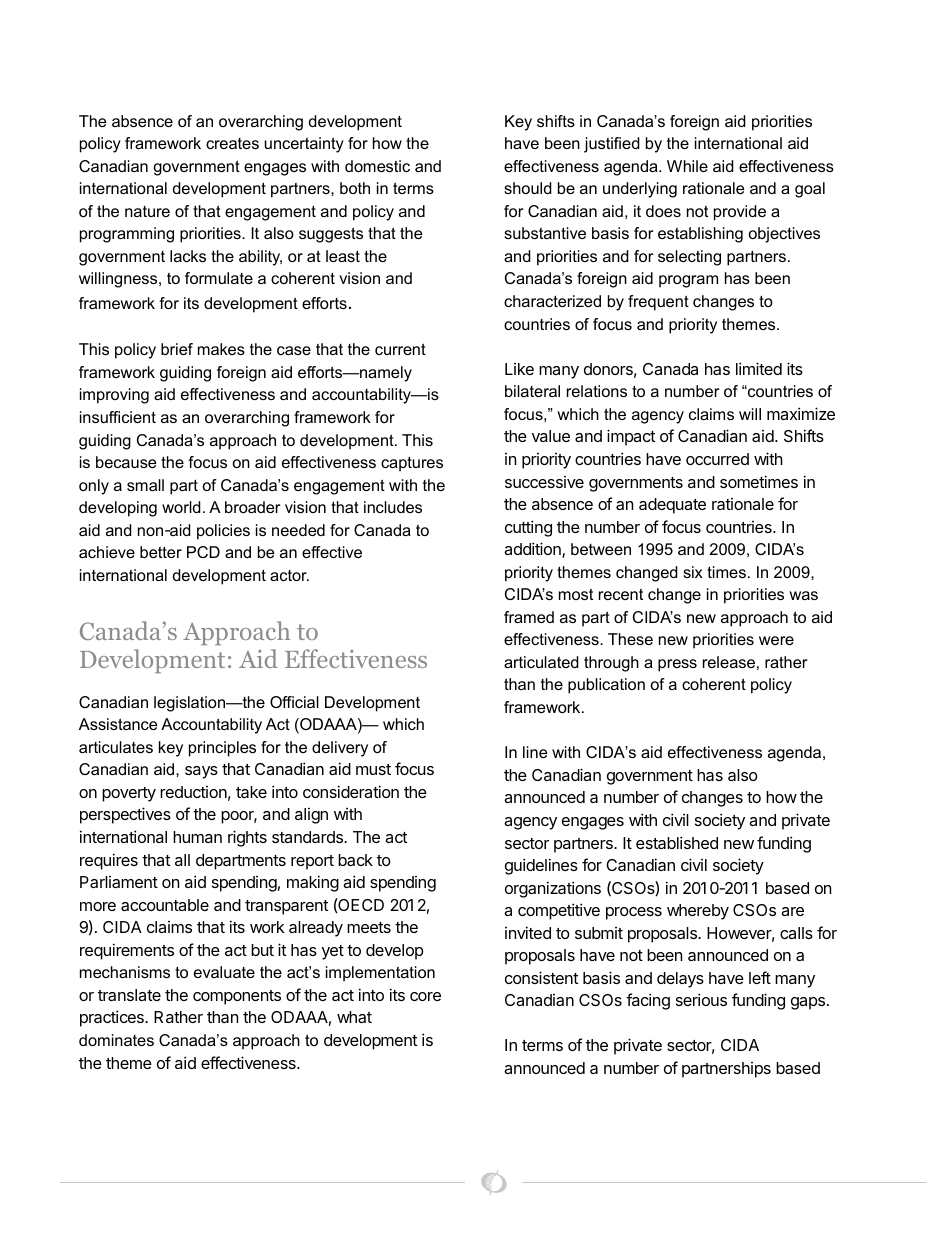 The image size is (952, 1233). Describe the element at coordinates (393, 507) in the page. I see `includes` at that location.
